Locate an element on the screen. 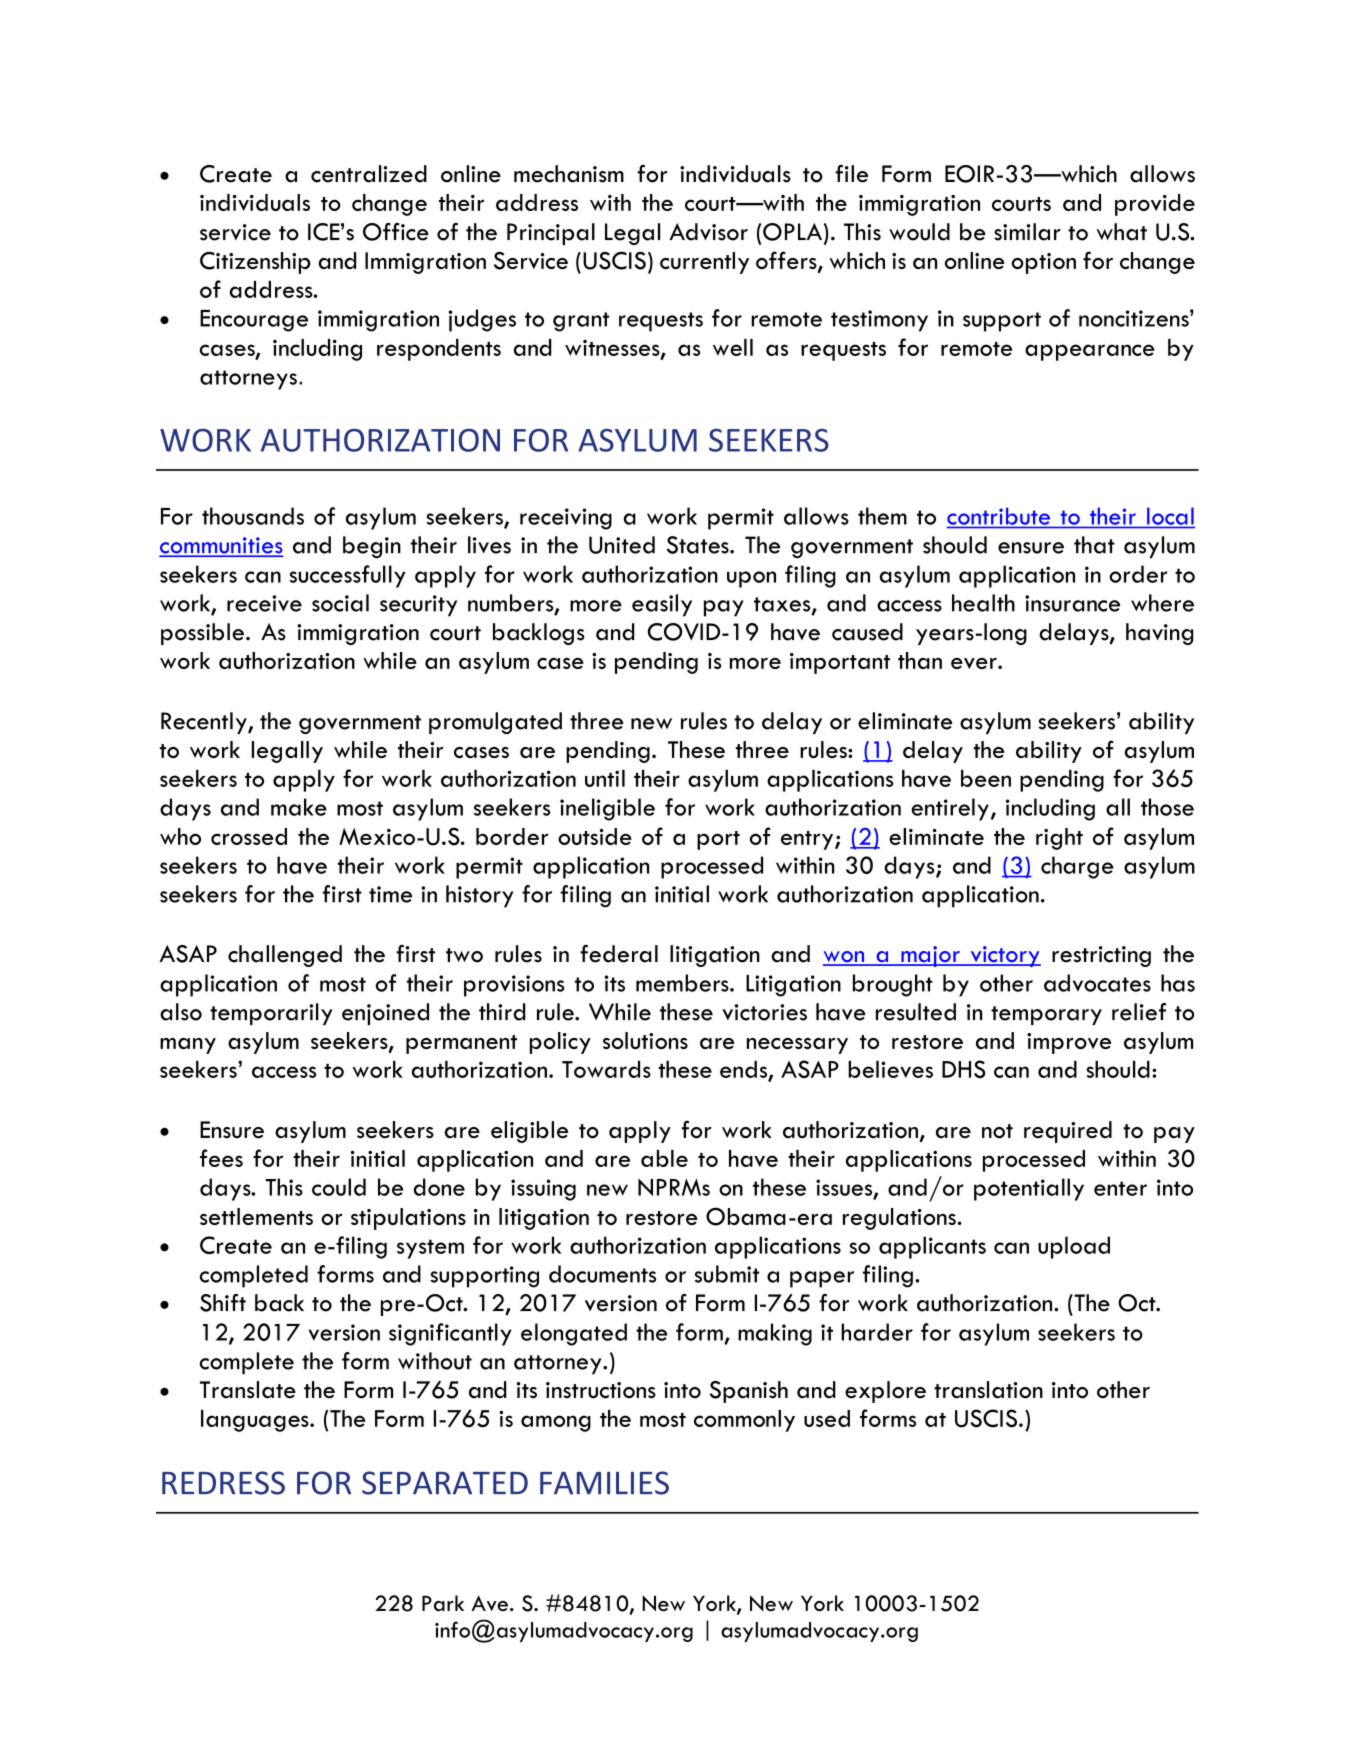 The height and width of the screenshot is (1752, 1354). States is located at coordinates (699, 545).
